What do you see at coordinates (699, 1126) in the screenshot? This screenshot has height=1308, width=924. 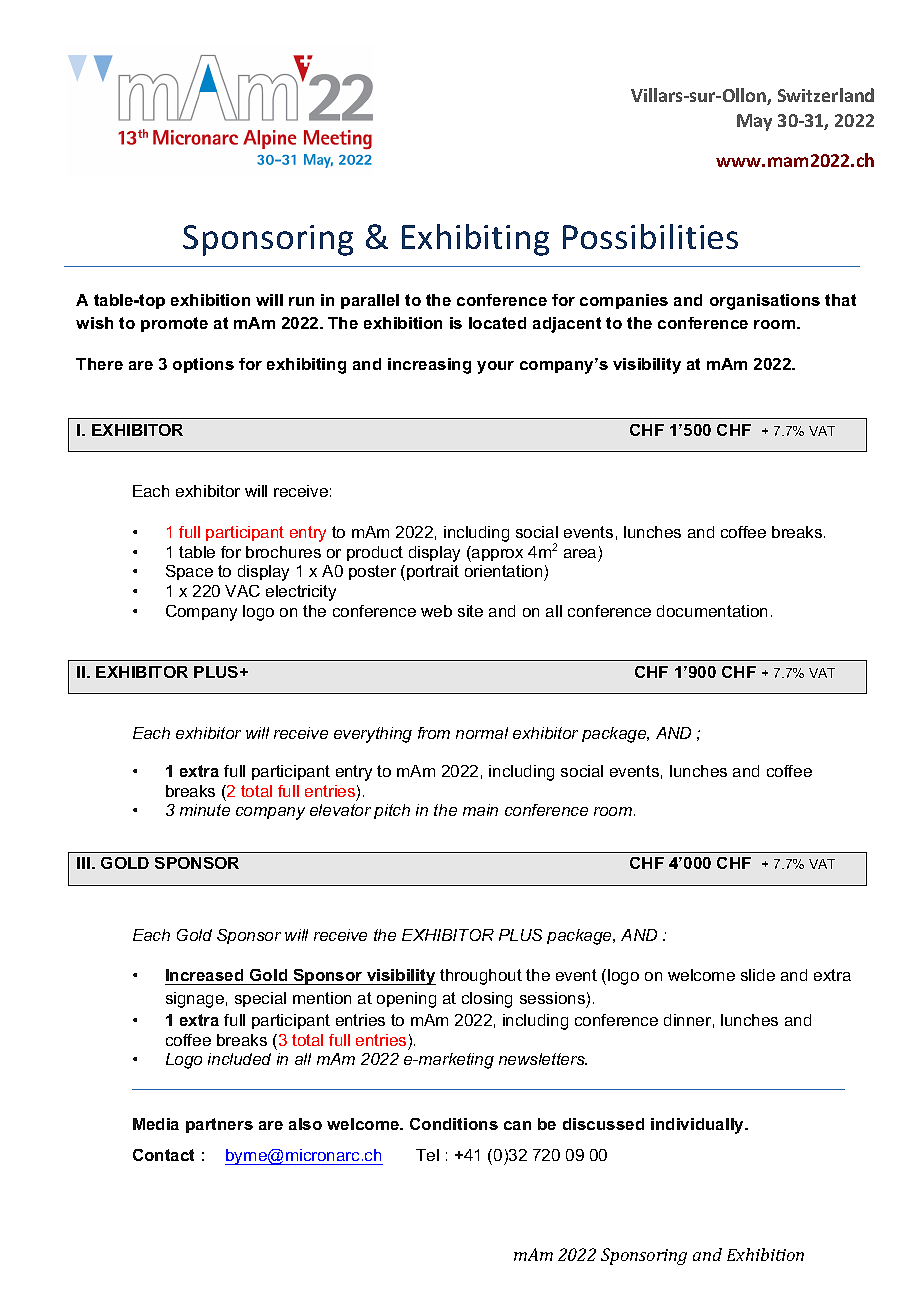 I see `individually` at bounding box center [699, 1126].
